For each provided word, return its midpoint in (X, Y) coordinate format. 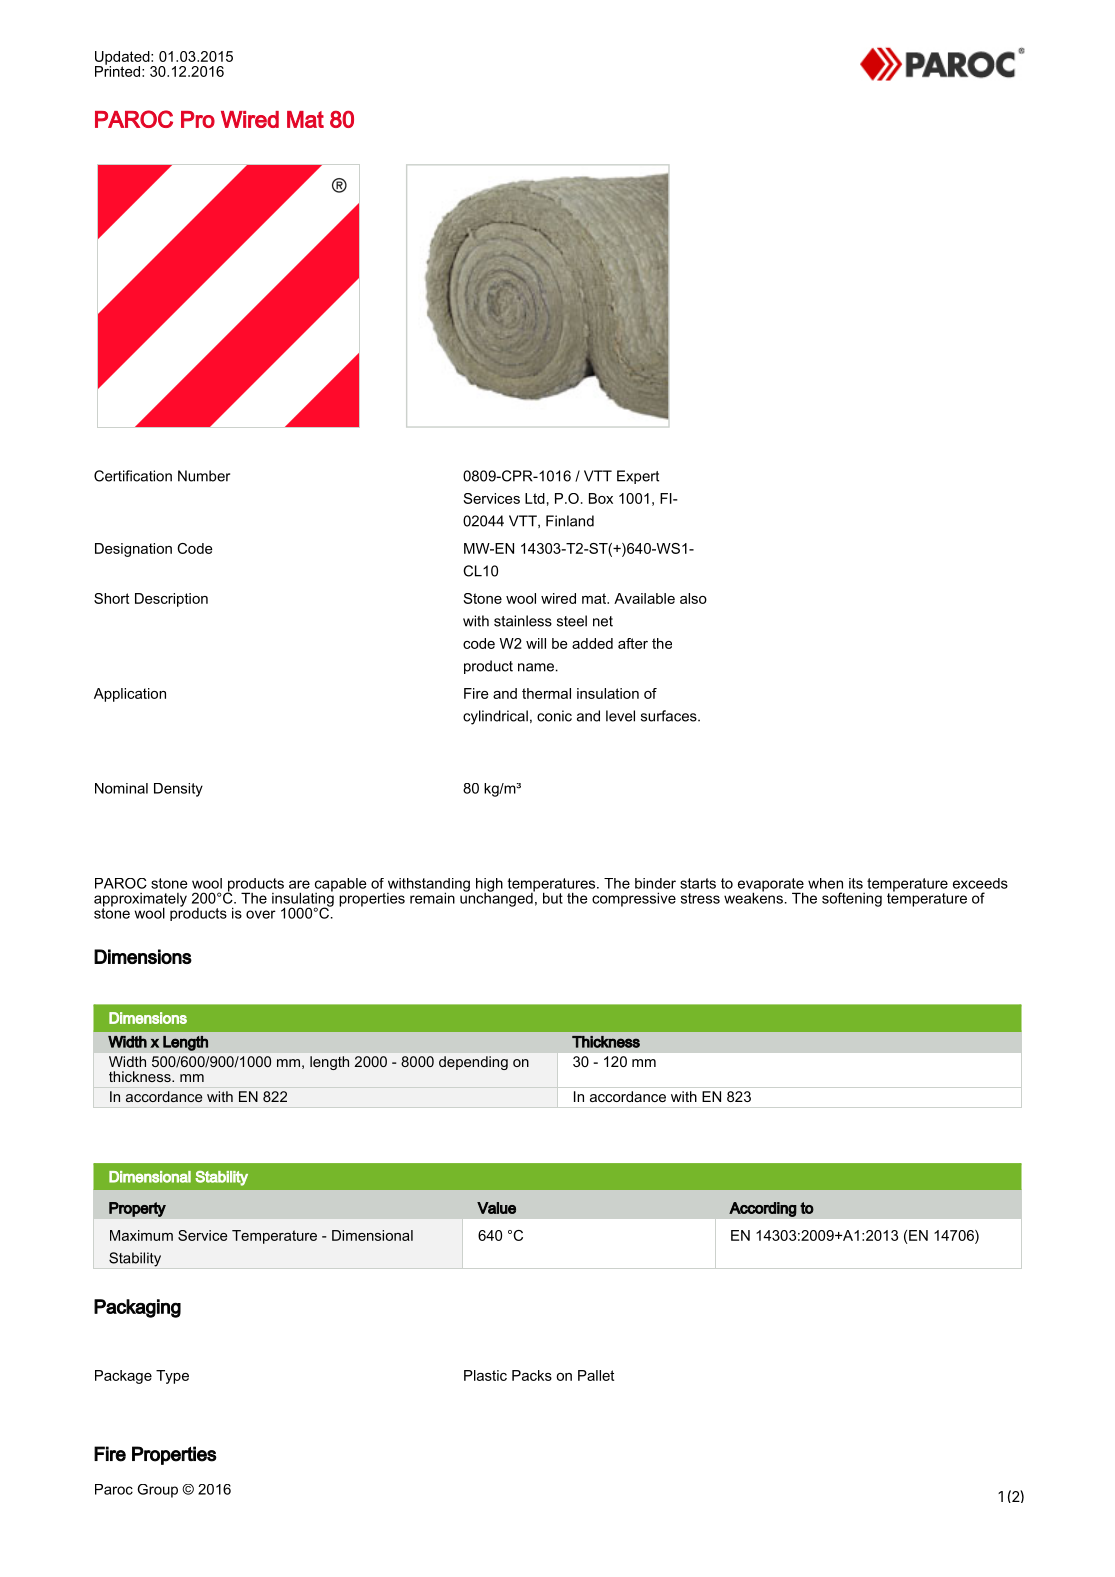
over (261, 914)
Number (204, 476)
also (693, 598)
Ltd (535, 498)
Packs (532, 1375)
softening (852, 899)
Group (157, 1491)
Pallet (596, 1375)
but (553, 898)
